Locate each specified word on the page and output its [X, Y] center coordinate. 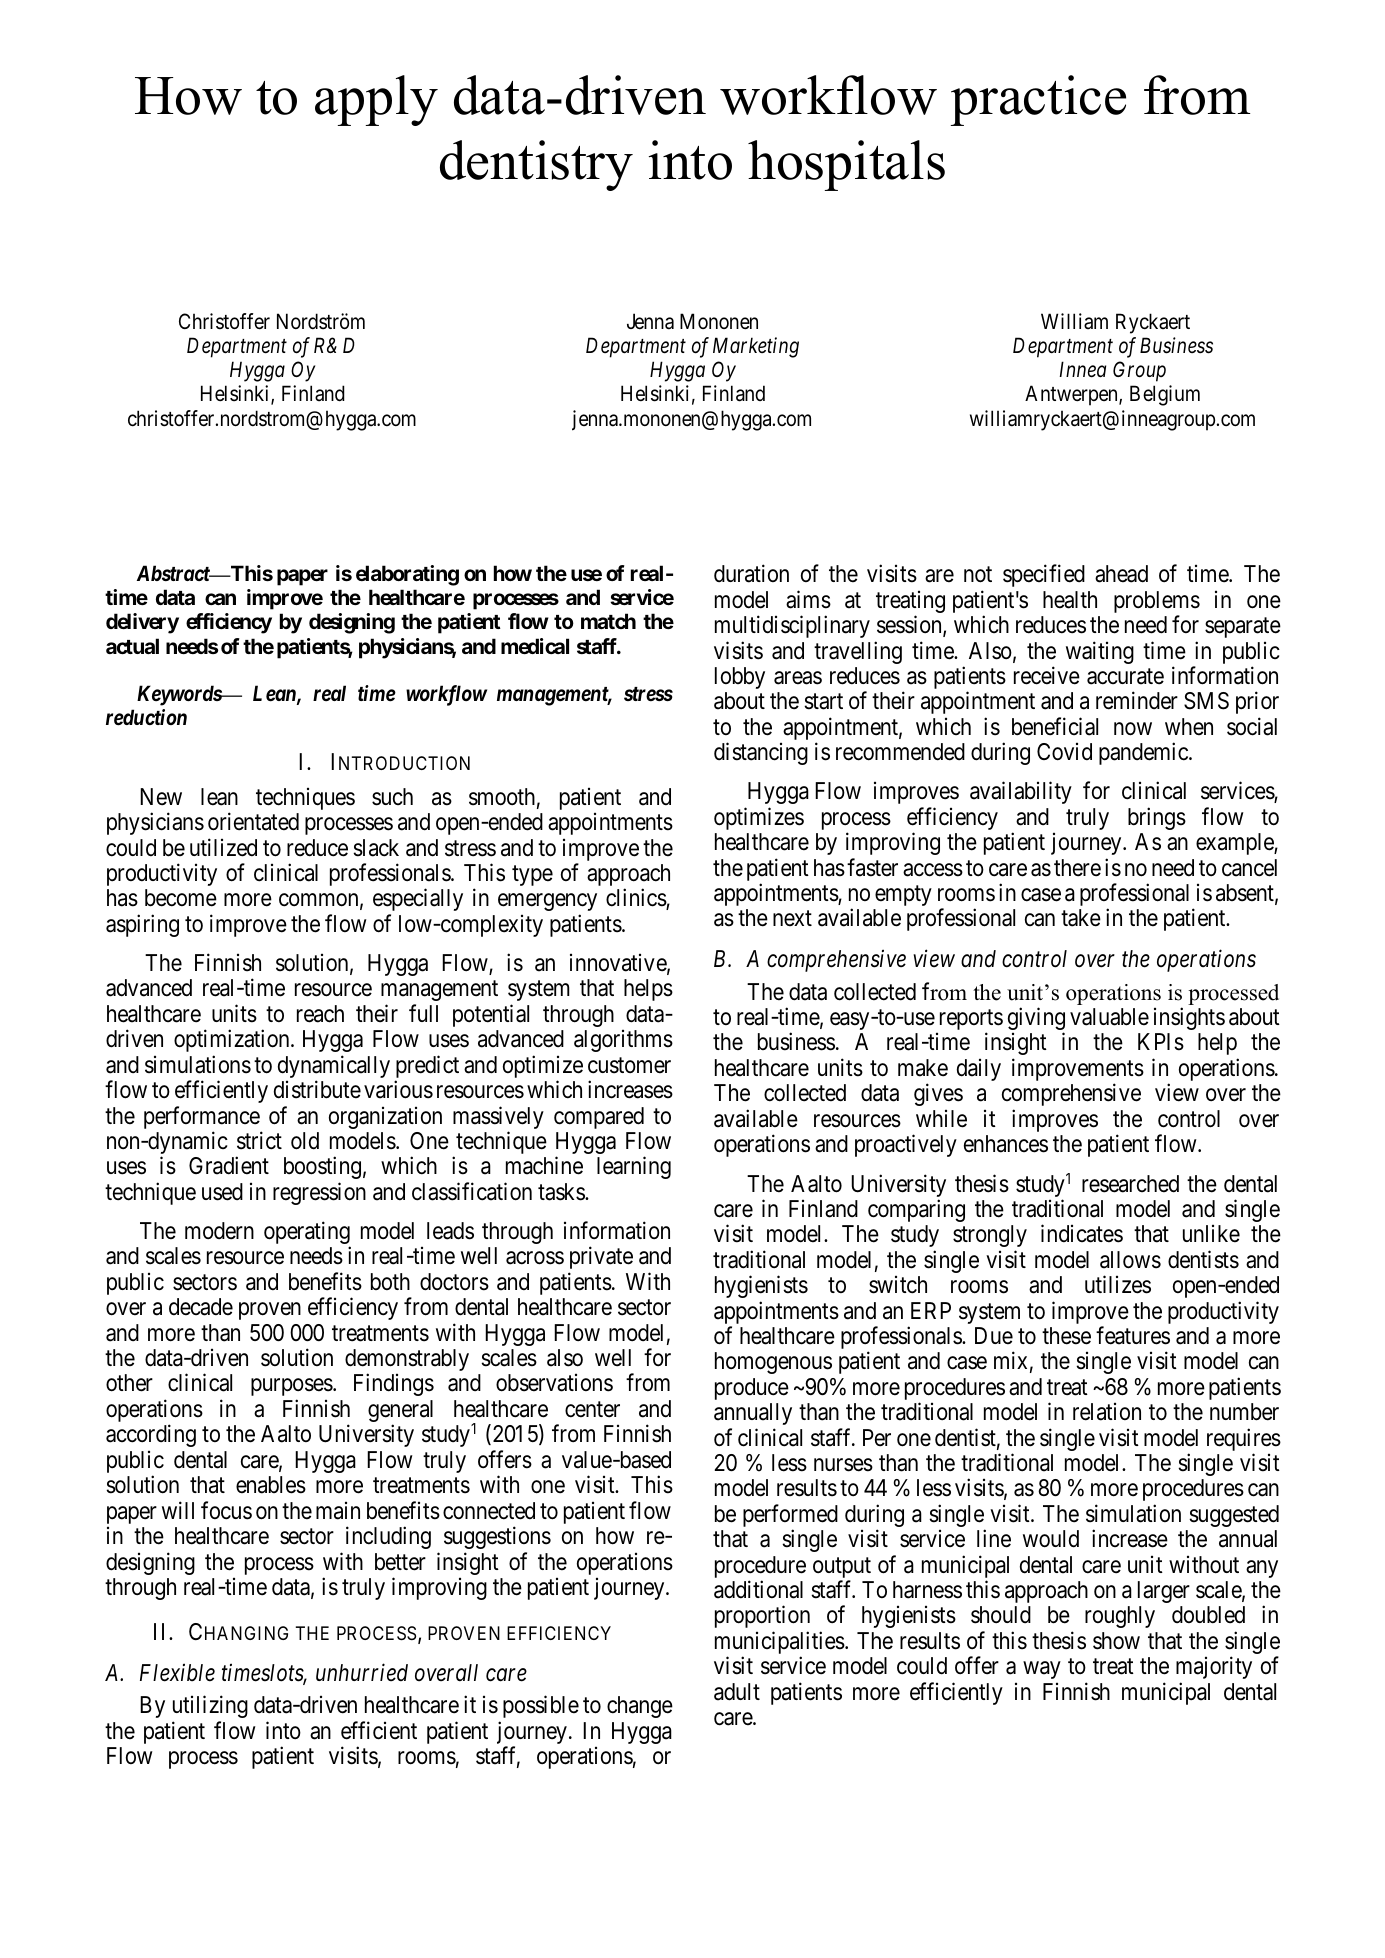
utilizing [210, 1706]
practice [1038, 100]
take [1081, 918]
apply [376, 100]
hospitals [846, 165]
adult [737, 1692]
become [181, 898]
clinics [636, 899]
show [1116, 1641]
